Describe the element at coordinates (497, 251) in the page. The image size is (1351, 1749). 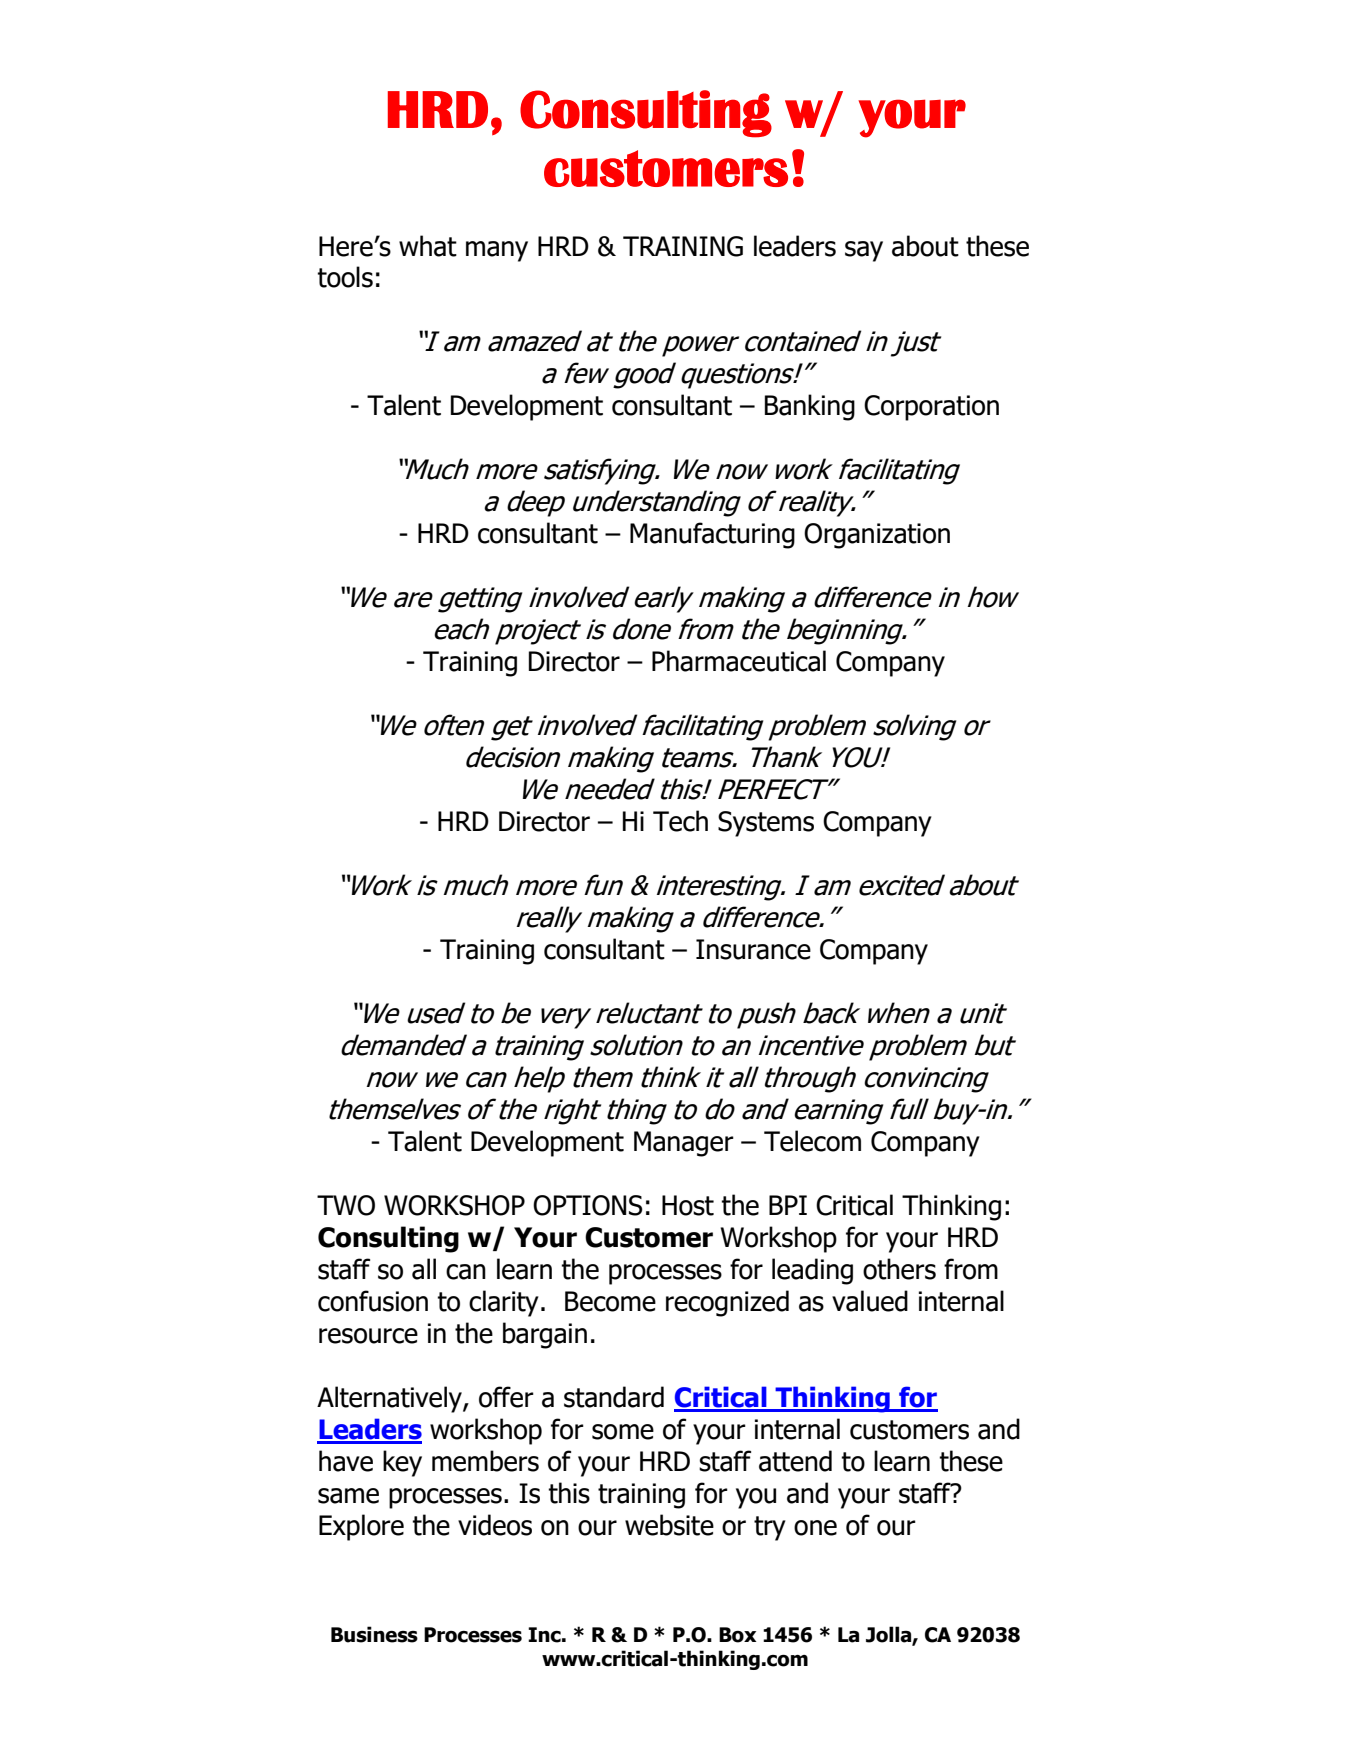
I see `many` at that location.
